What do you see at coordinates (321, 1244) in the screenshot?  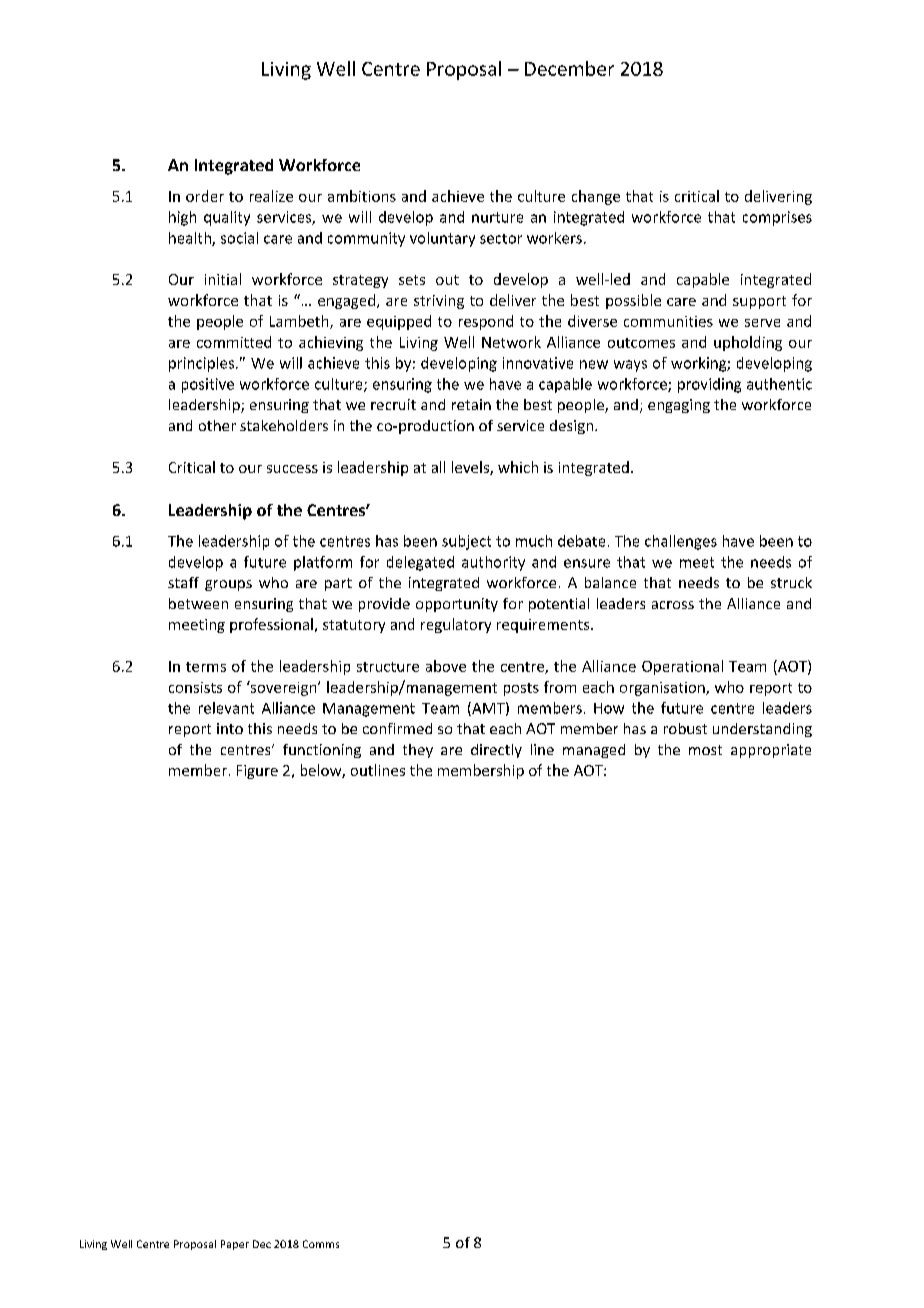 I see `Comms` at bounding box center [321, 1244].
